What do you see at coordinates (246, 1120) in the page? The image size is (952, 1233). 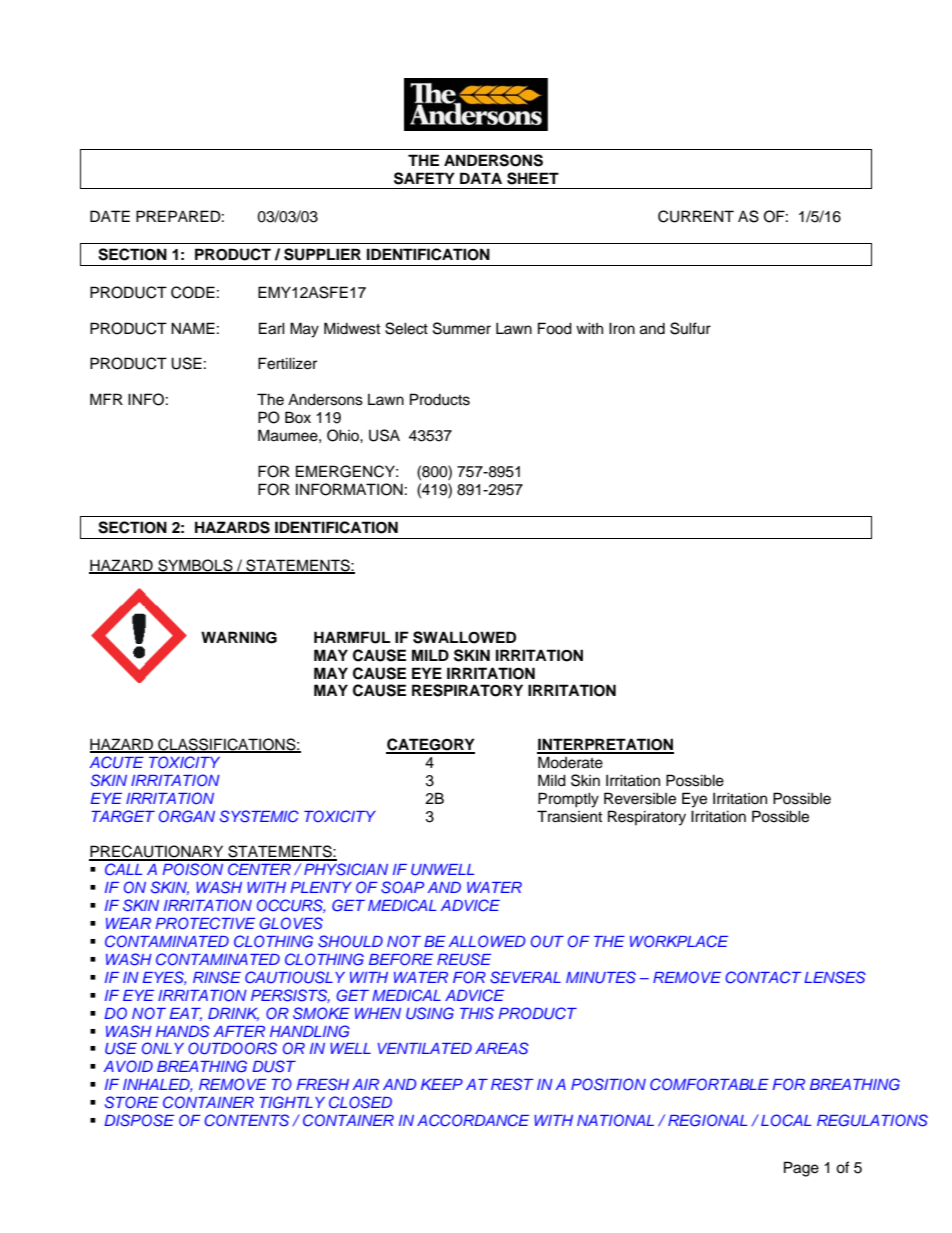 I see `CONTENTS` at bounding box center [246, 1120].
